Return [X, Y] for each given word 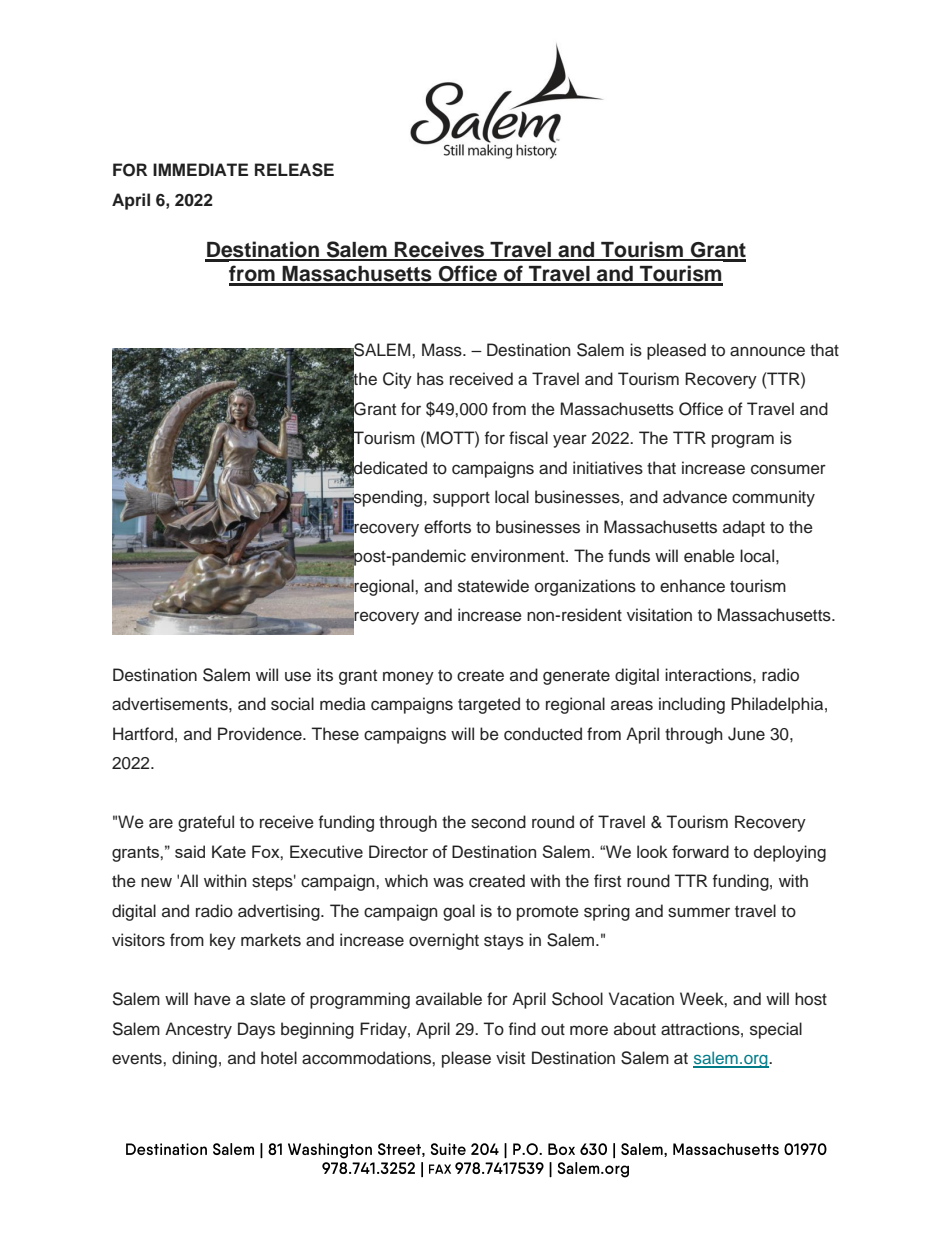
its [325, 675]
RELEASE [294, 170]
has [430, 379]
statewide [493, 586]
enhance [692, 586]
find [522, 1029]
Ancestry [198, 1030]
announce [767, 351]
